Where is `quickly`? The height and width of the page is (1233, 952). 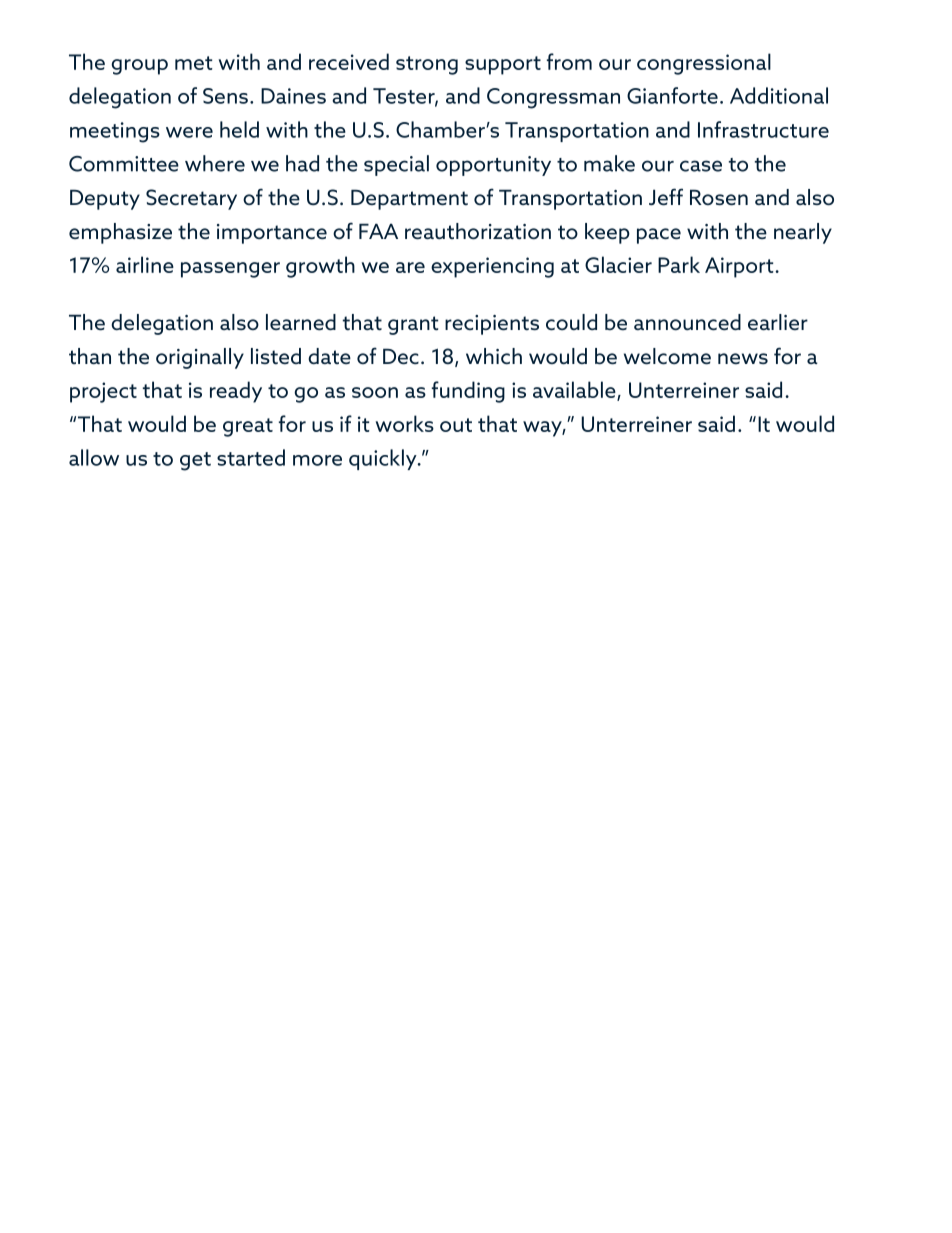
quickly is located at coordinates (384, 459).
